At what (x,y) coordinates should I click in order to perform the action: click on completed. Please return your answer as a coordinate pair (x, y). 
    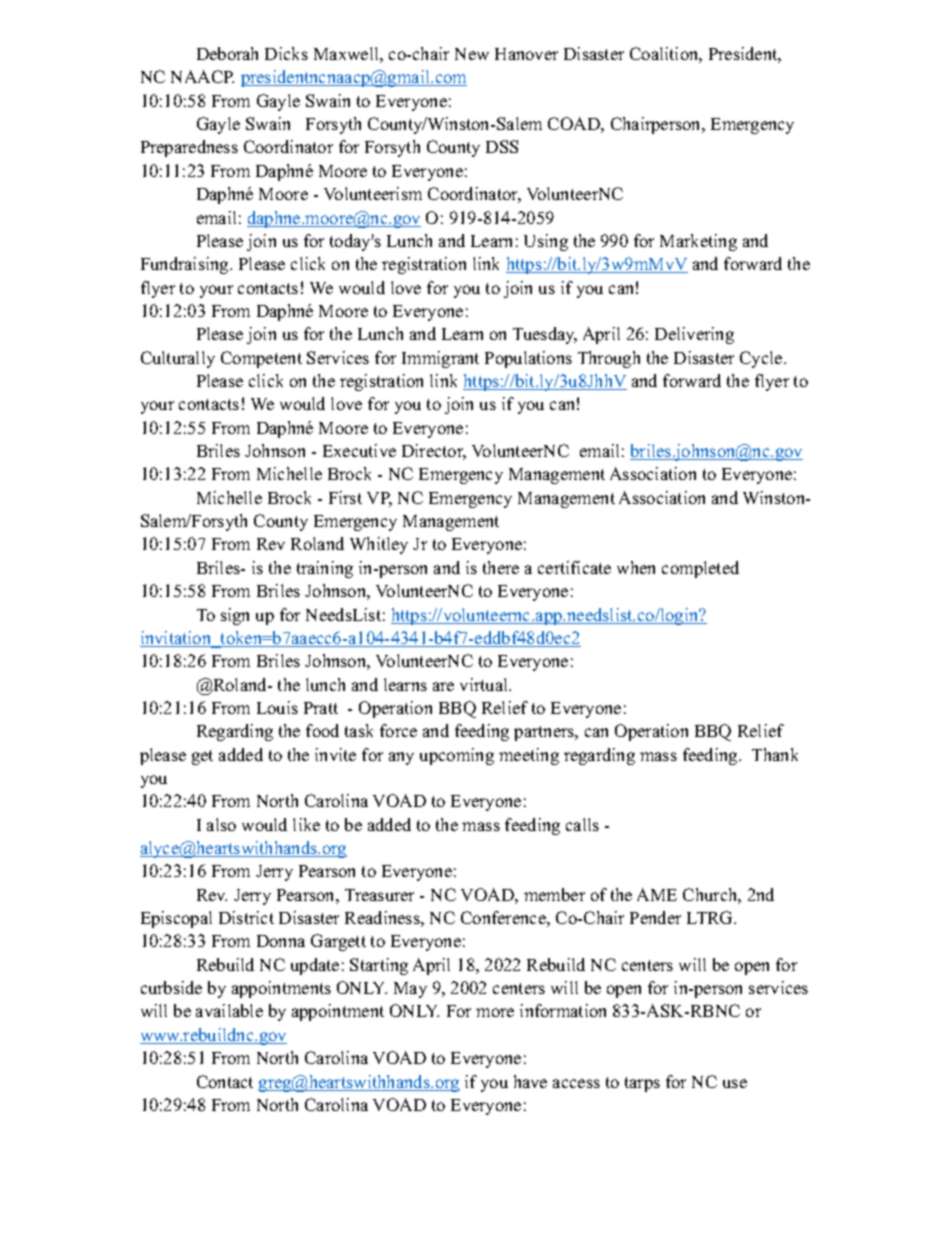
    Looking at the image, I should click on (700, 569).
